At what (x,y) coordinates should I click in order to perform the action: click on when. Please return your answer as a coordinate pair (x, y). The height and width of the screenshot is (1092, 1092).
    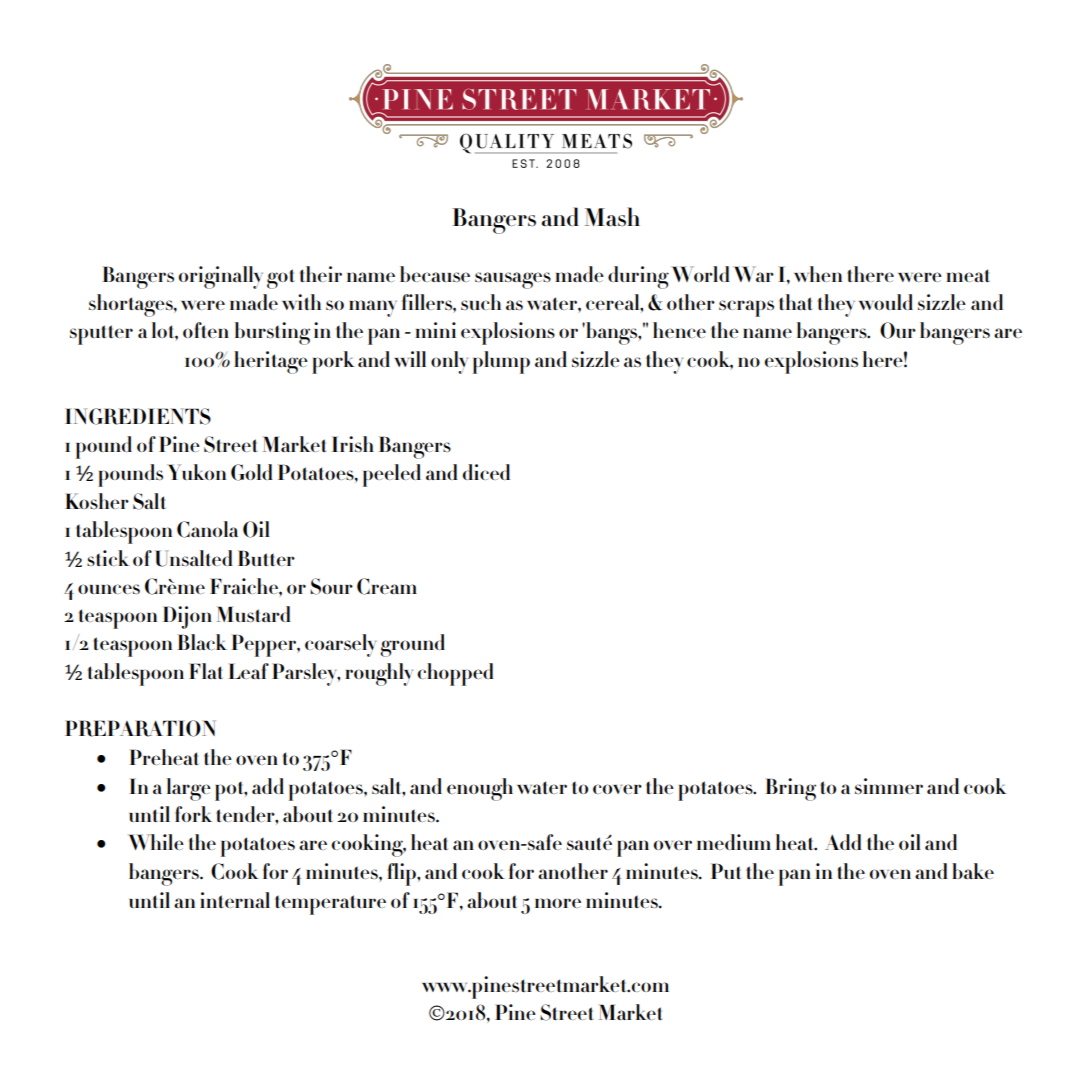
    Looking at the image, I should click on (818, 274).
